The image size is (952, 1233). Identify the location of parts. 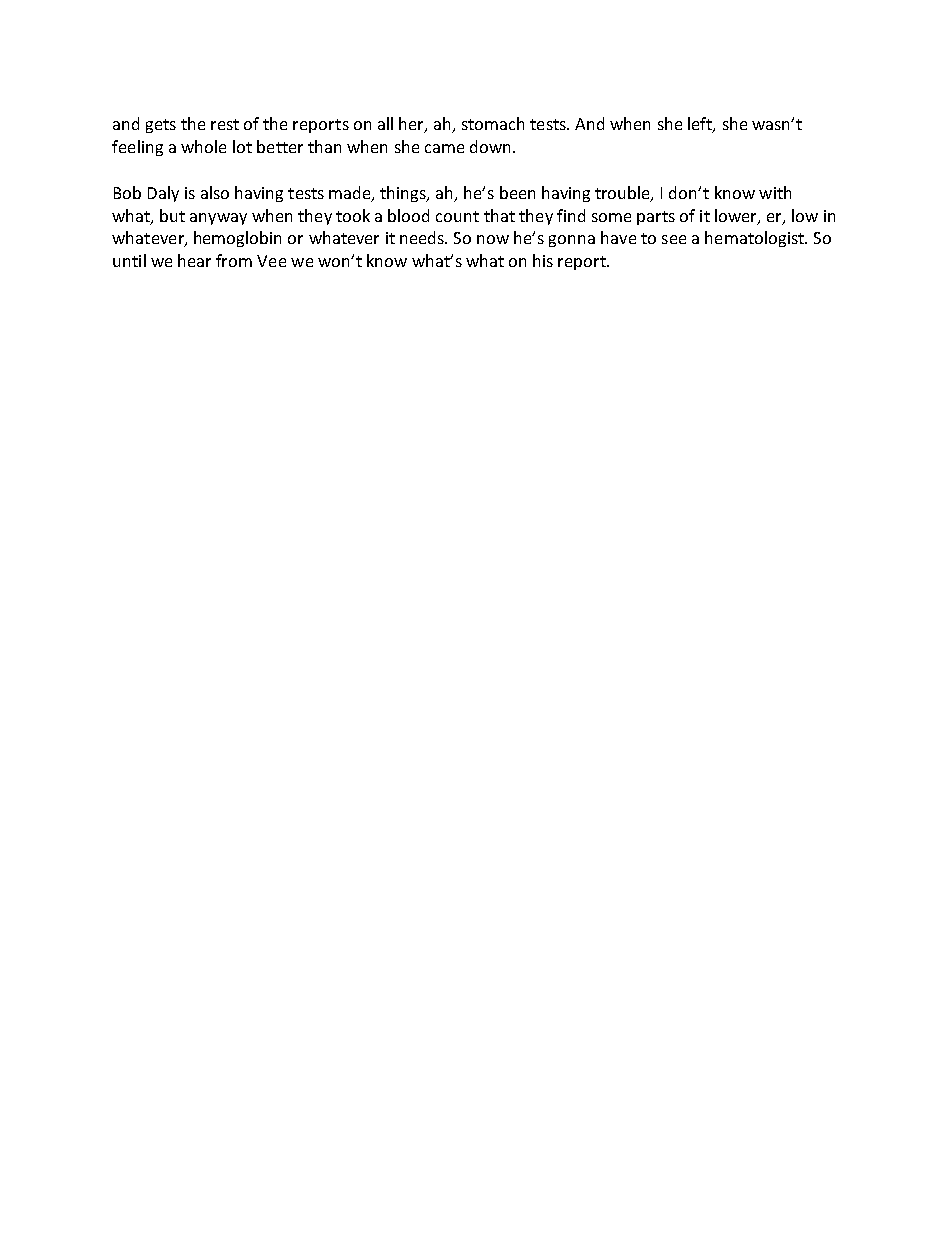
(656, 218).
